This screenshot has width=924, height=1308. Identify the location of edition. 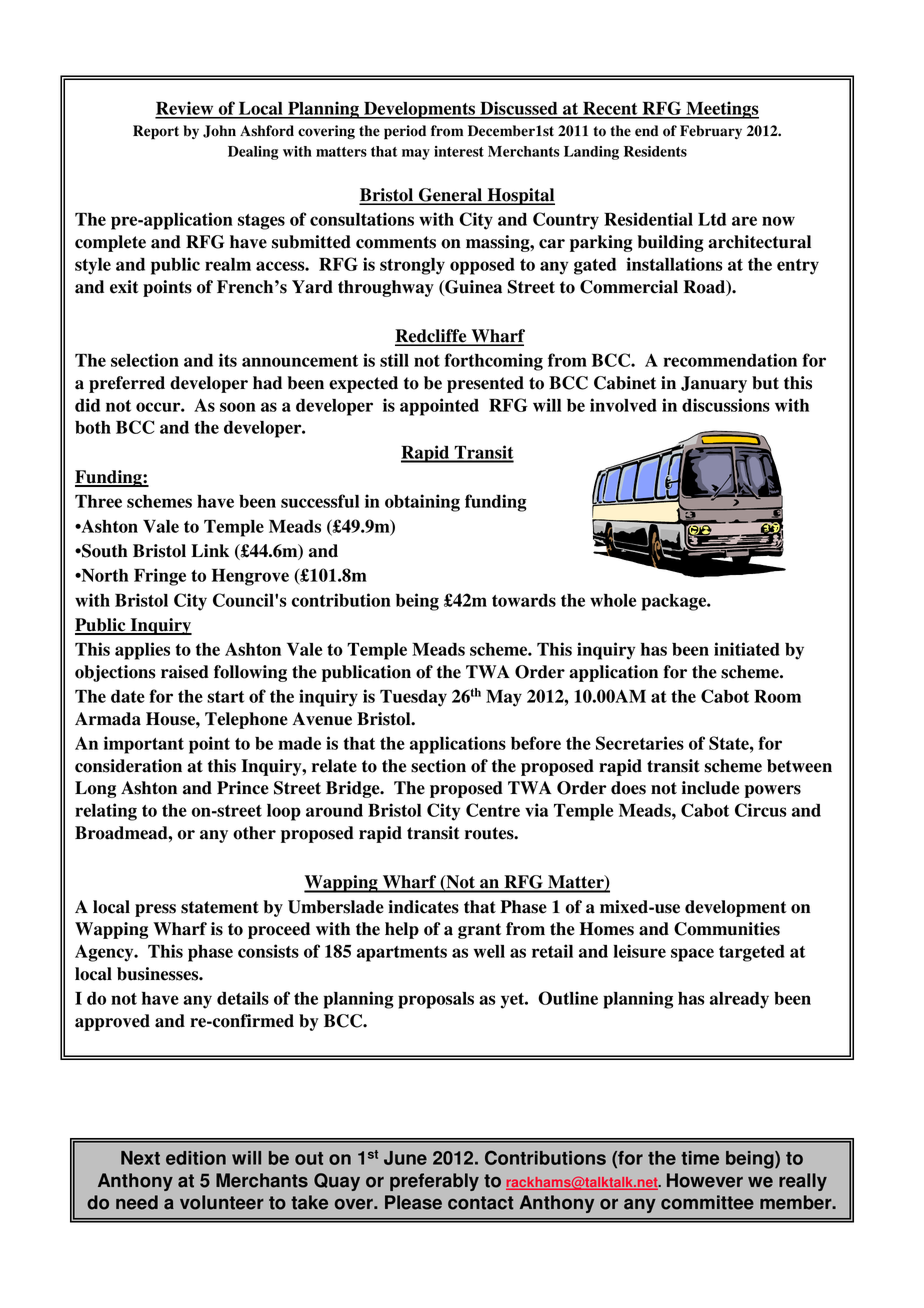
(196, 1158).
